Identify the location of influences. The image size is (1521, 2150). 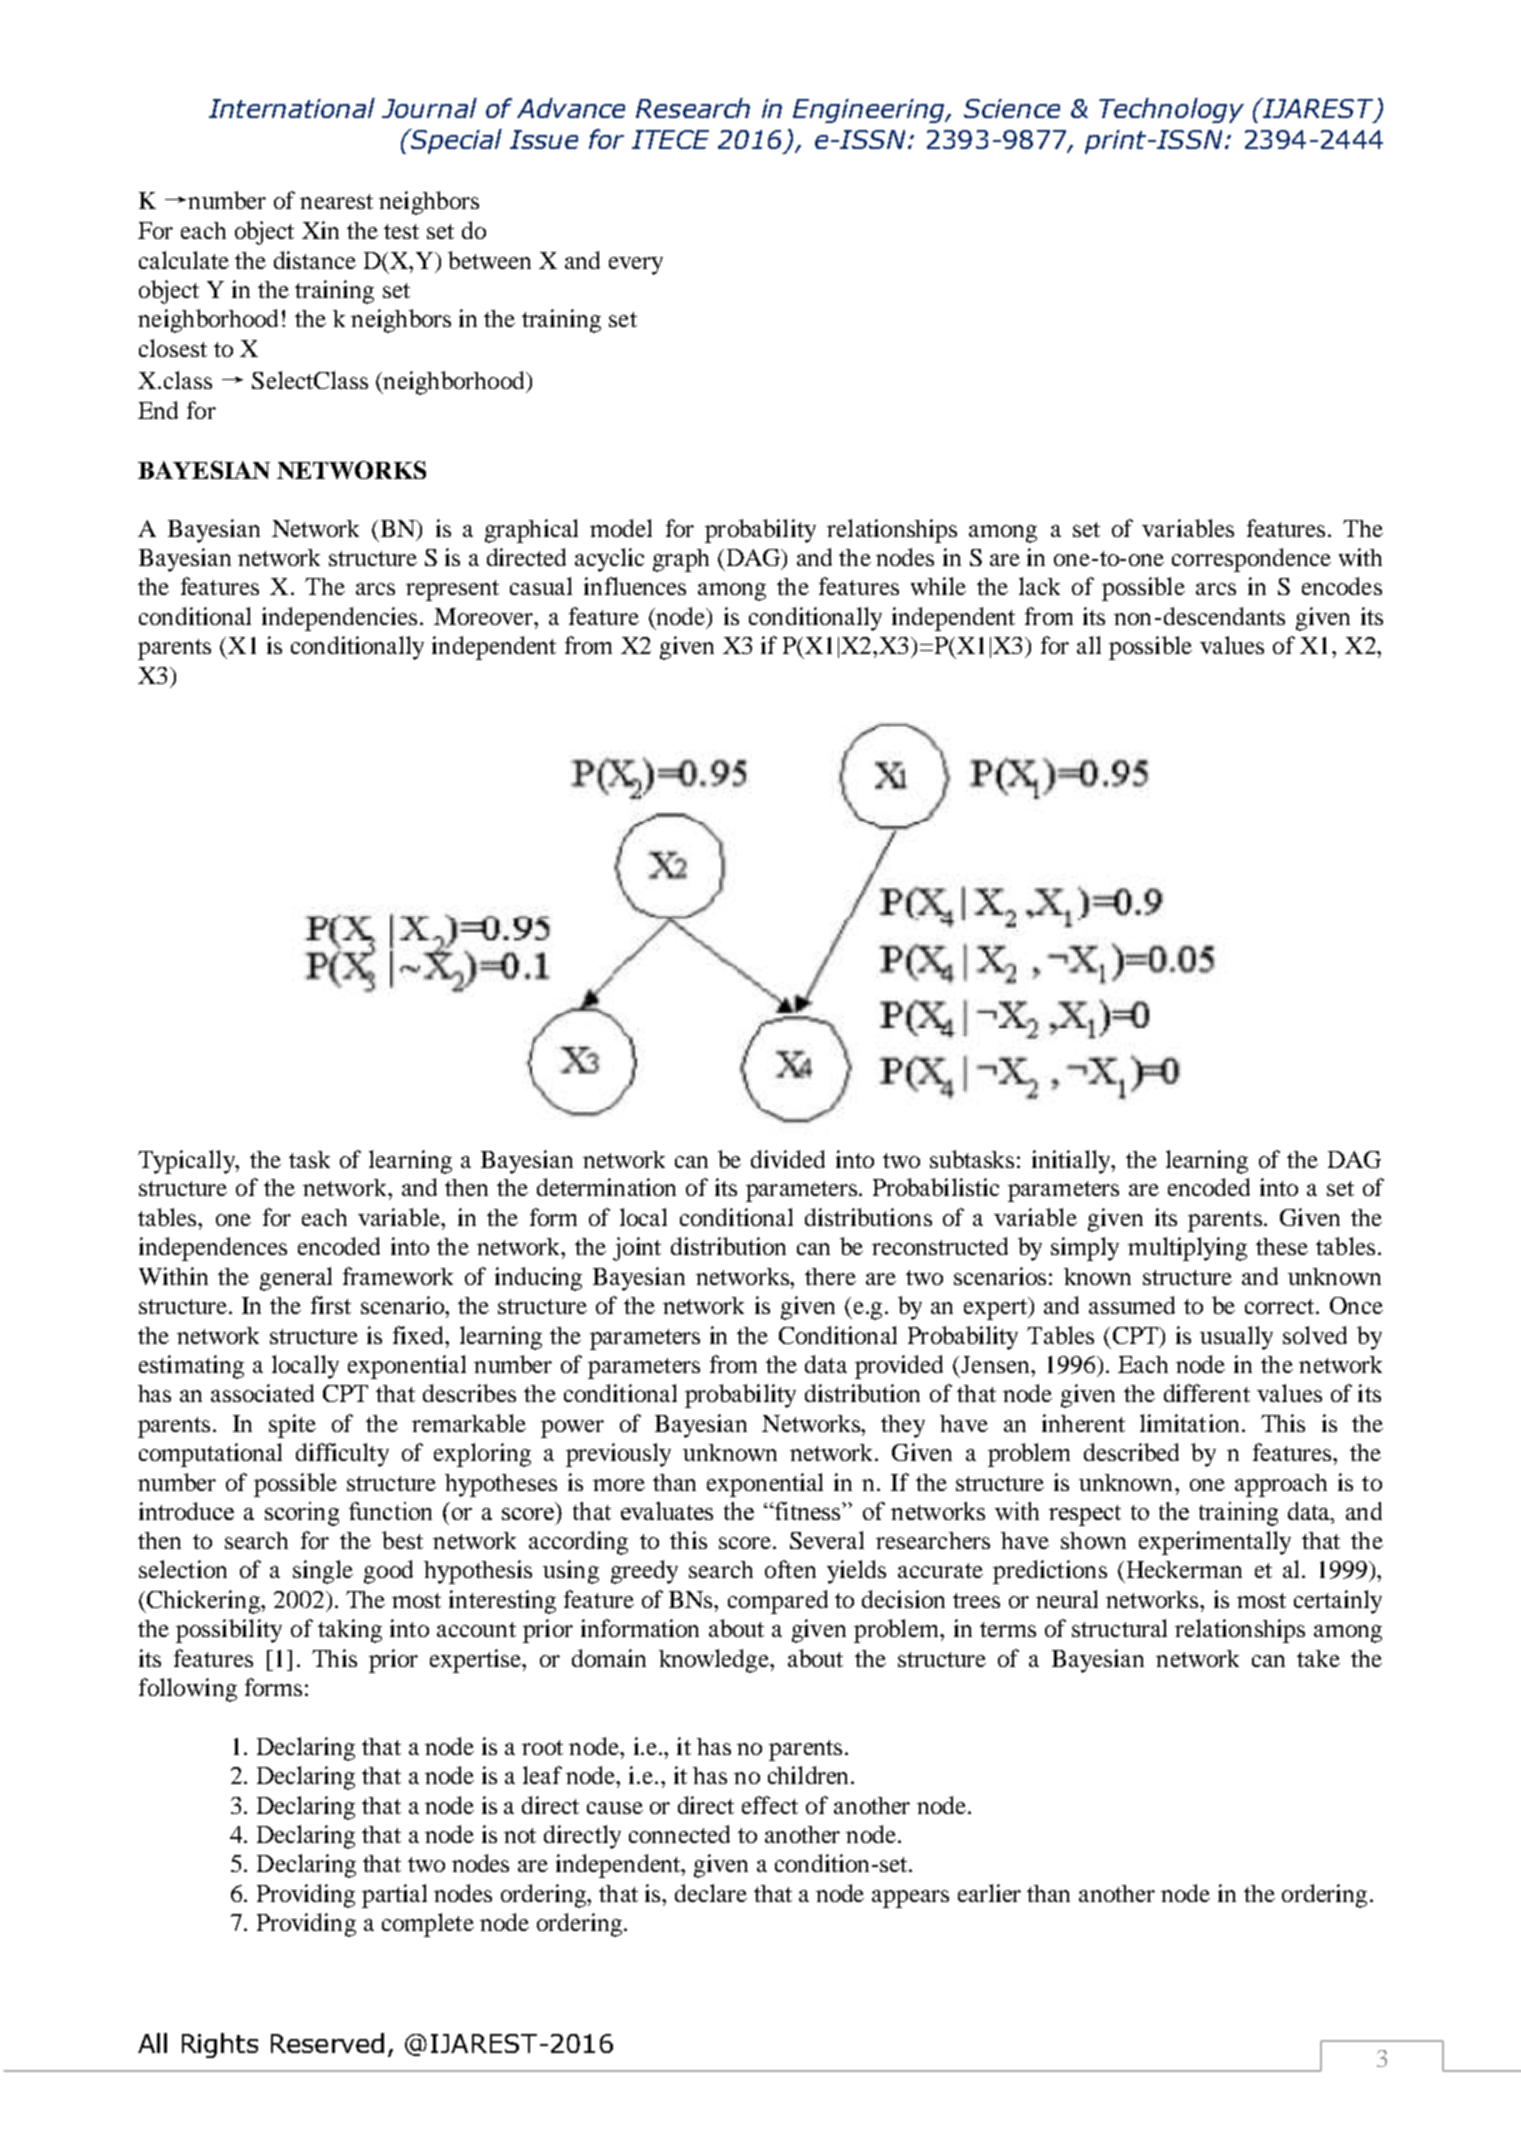
(635, 586).
